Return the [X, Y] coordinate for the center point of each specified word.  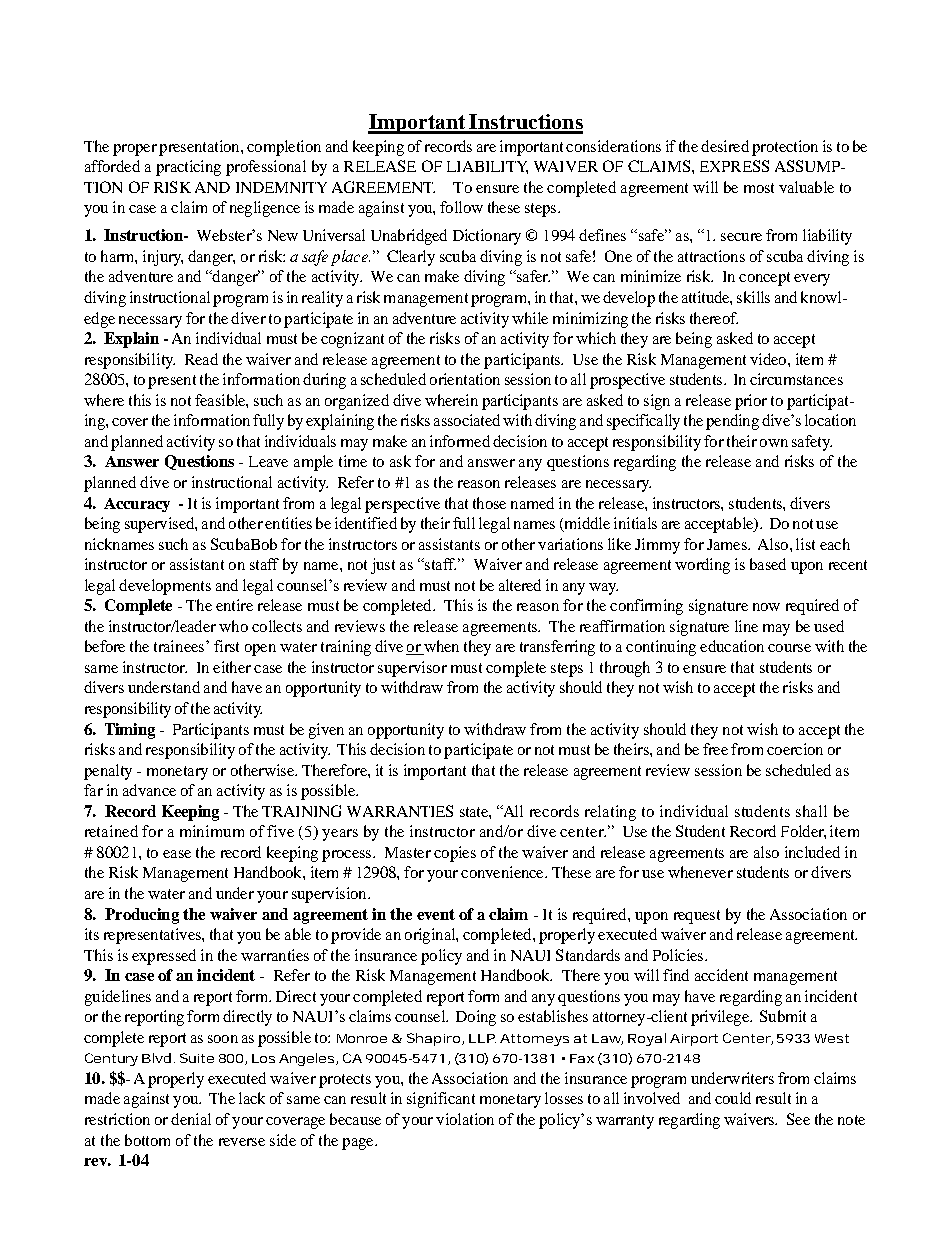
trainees [180, 646]
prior [751, 402]
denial [191, 1119]
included [812, 852]
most [759, 188]
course [789, 648]
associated [467, 420]
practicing [188, 168]
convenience [503, 872]
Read [201, 359]
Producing [142, 916]
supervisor [412, 669]
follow [461, 207]
